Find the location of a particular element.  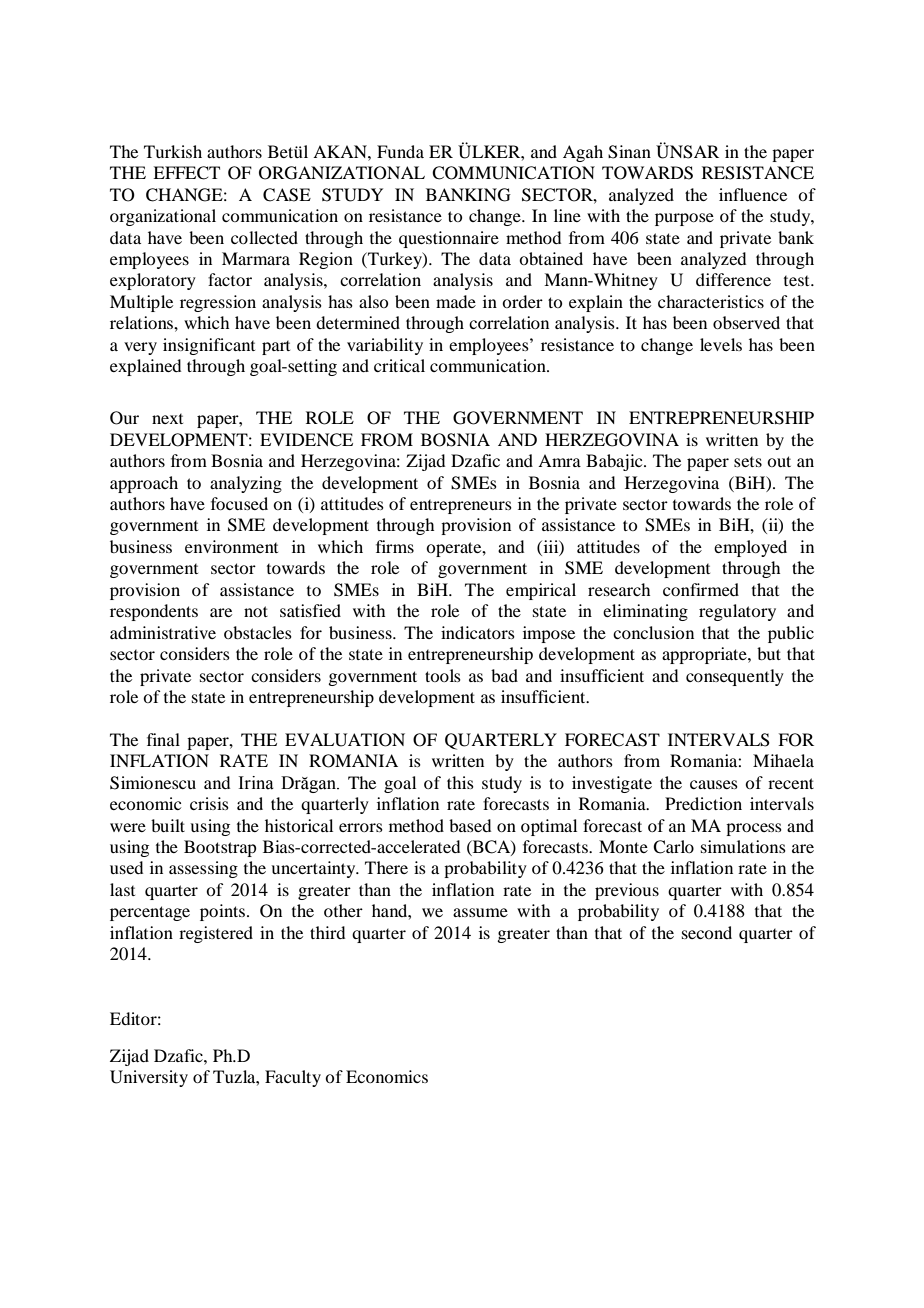

causes is located at coordinates (714, 784).
